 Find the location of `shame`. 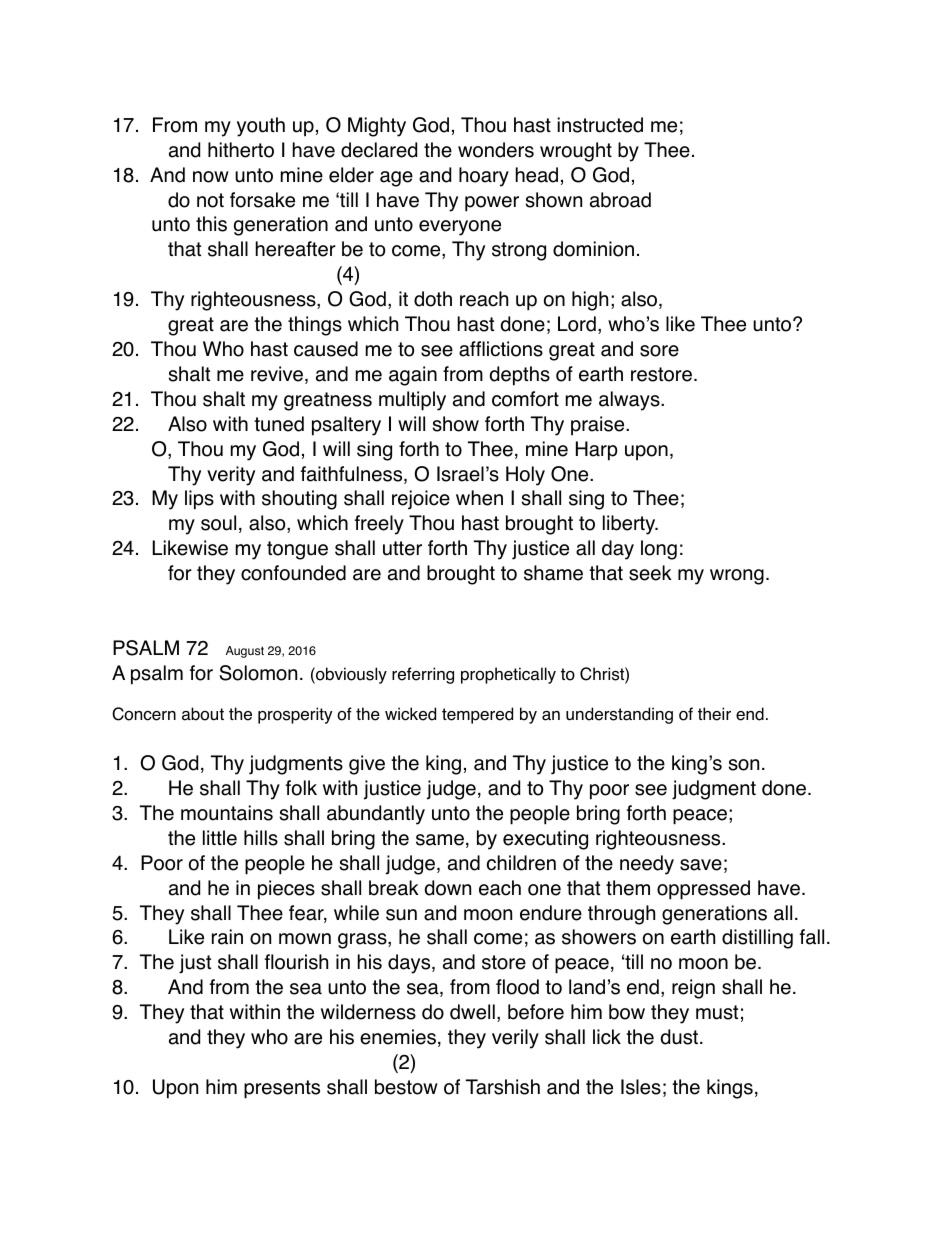

shame is located at coordinates (553, 573).
